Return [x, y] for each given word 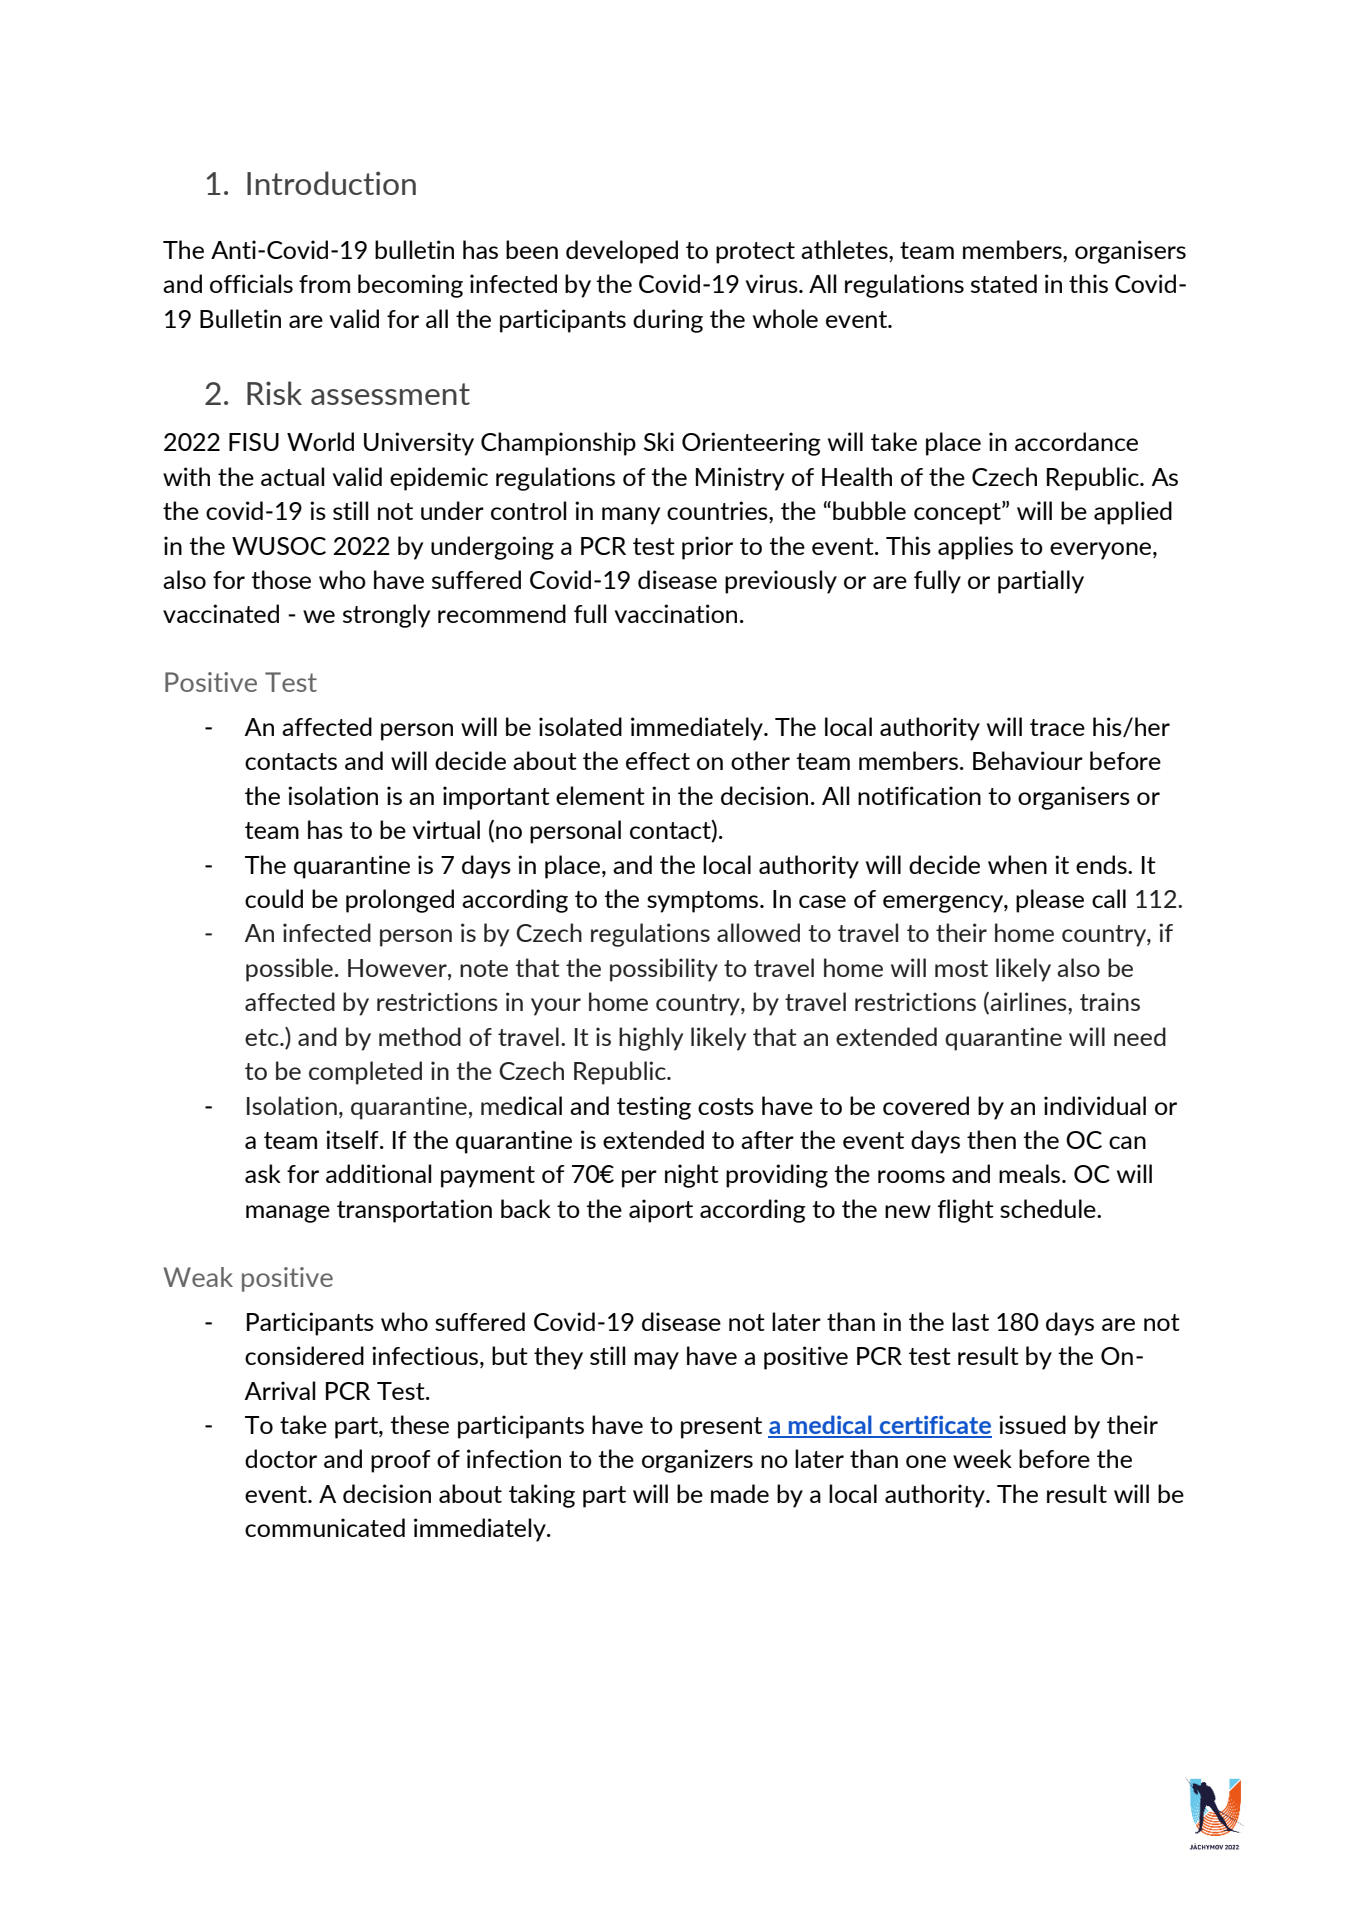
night [692, 1176]
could [274, 898]
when [1017, 864]
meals [1031, 1173]
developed [622, 252]
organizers [697, 1461]
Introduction [331, 183]
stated [1004, 283]
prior [707, 548]
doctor [281, 1458]
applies [975, 548]
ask [263, 1173]
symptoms [704, 902]
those [281, 579]
